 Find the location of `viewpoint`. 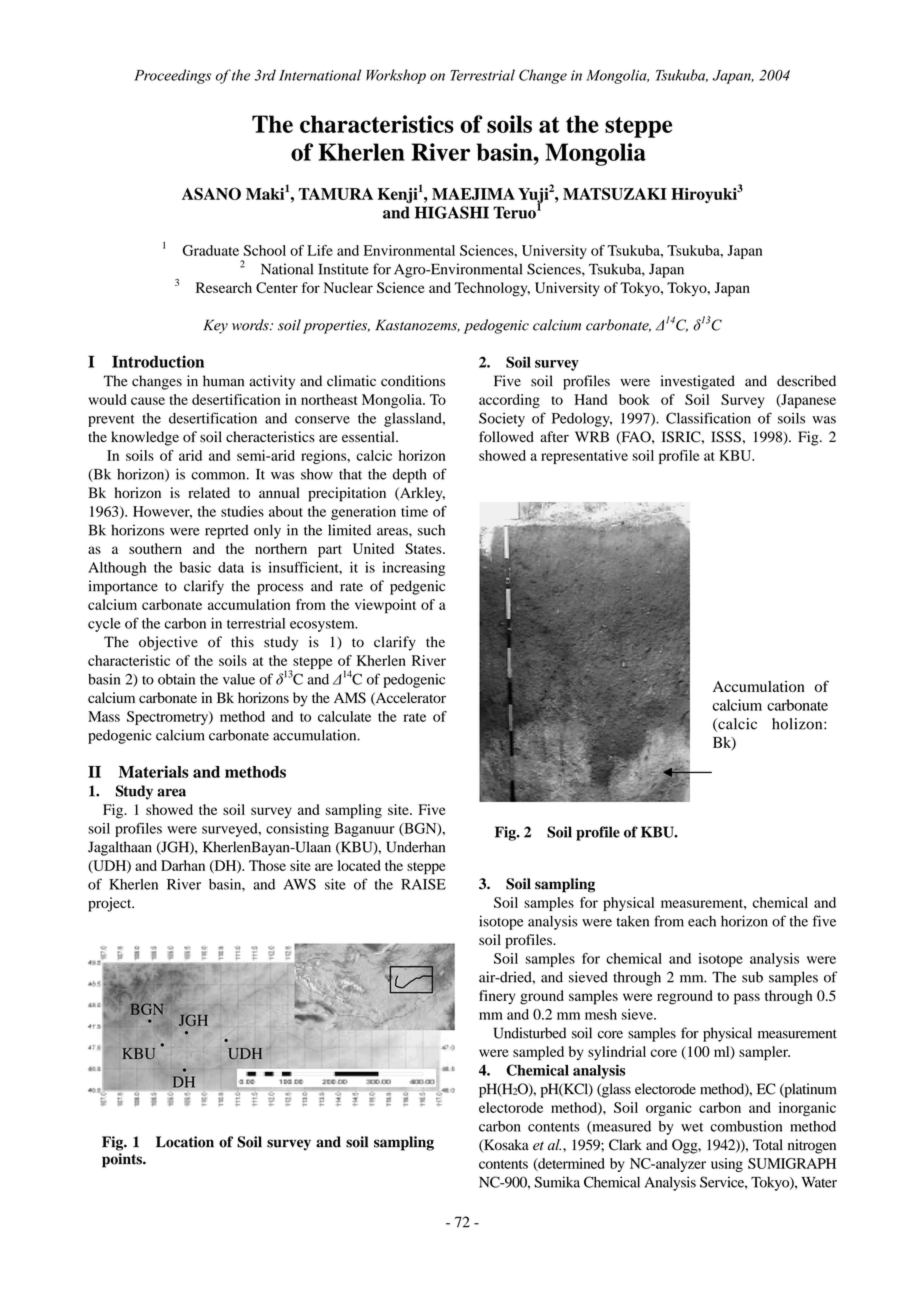

viewpoint is located at coordinates (385, 606).
